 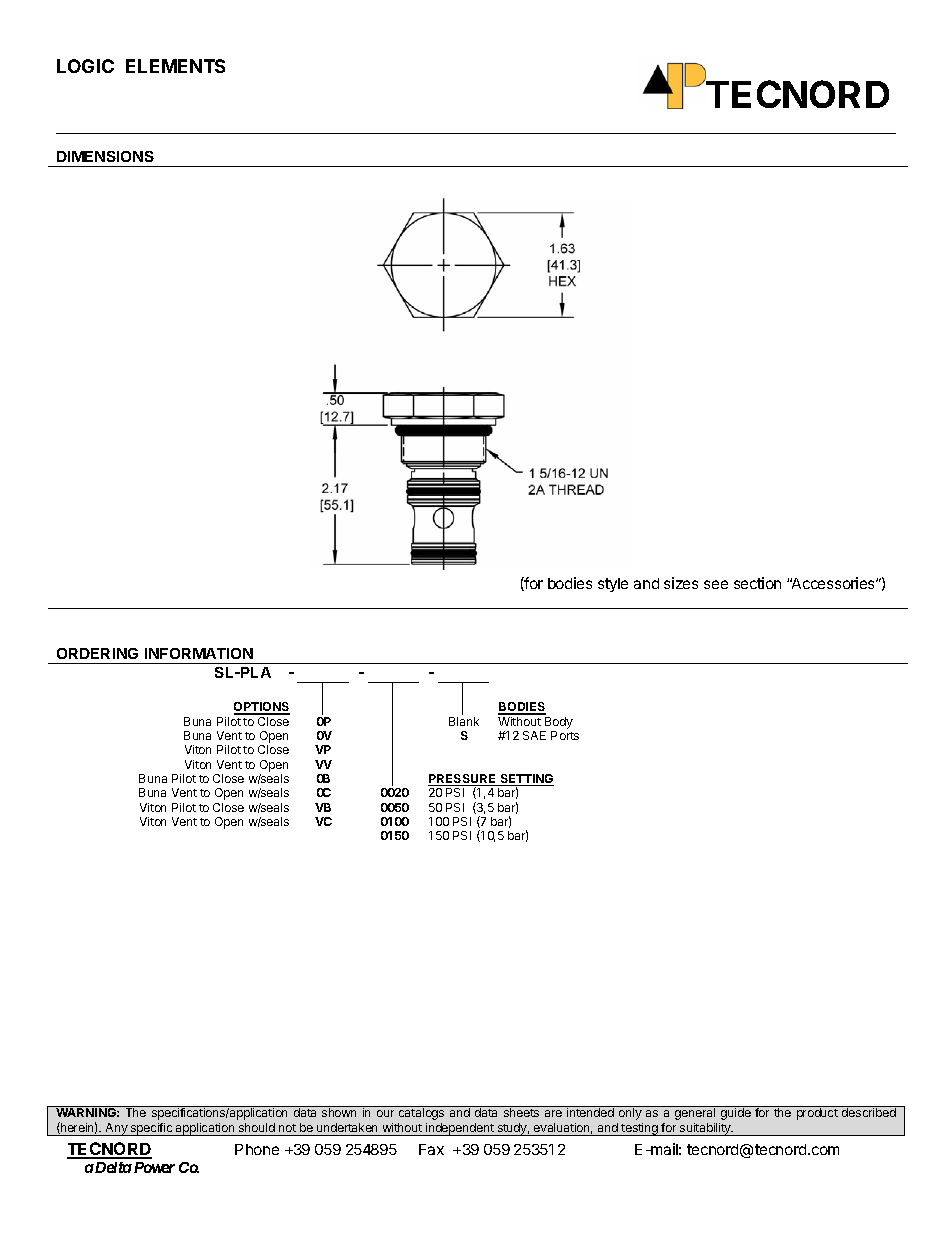 I want to click on OPTIONS, so click(x=262, y=708).
